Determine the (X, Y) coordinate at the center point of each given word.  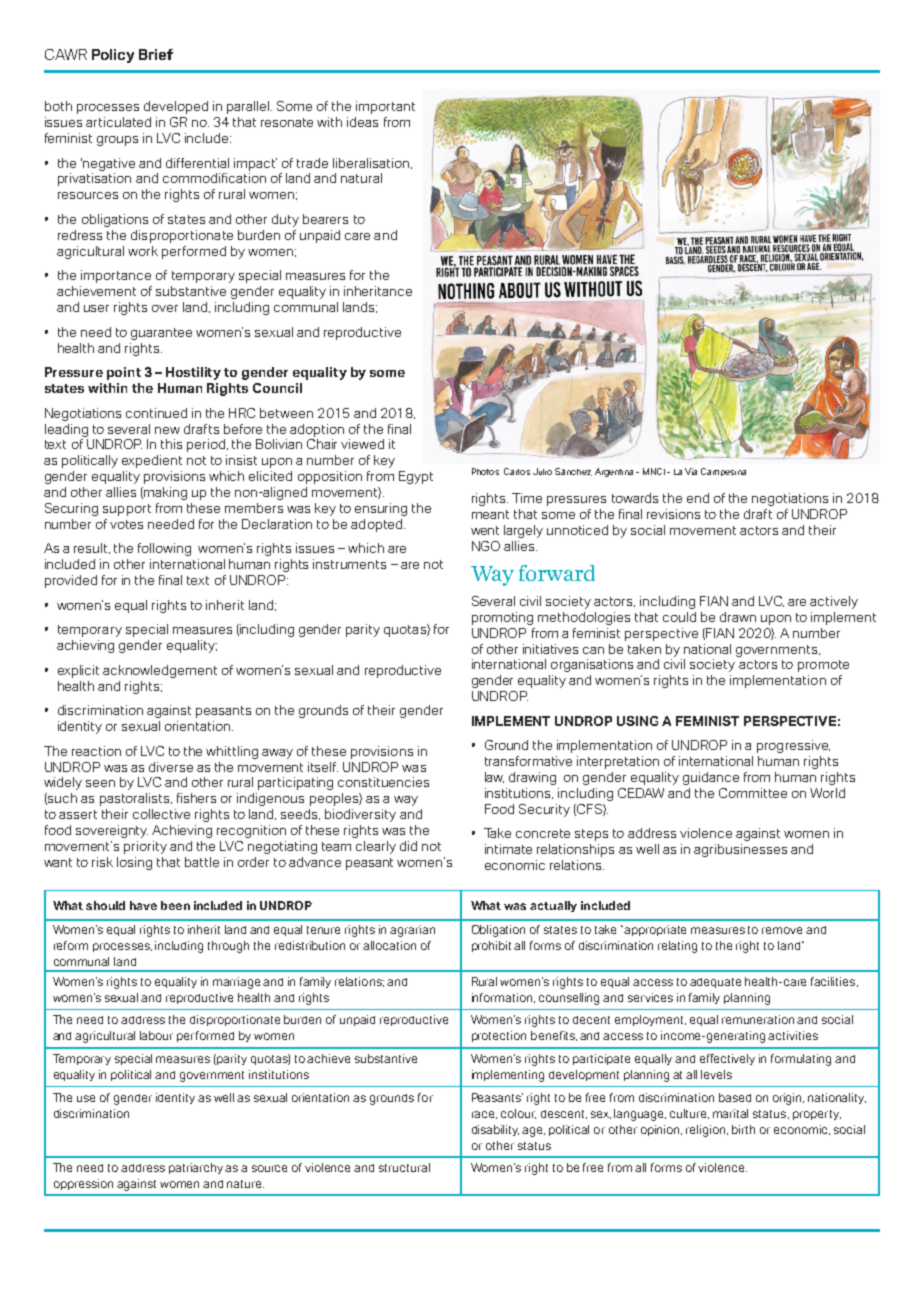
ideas (362, 122)
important (385, 107)
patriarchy (197, 1168)
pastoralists (136, 799)
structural (404, 1167)
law (494, 777)
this (171, 444)
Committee (753, 793)
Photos (485, 471)
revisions (673, 514)
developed (176, 107)
